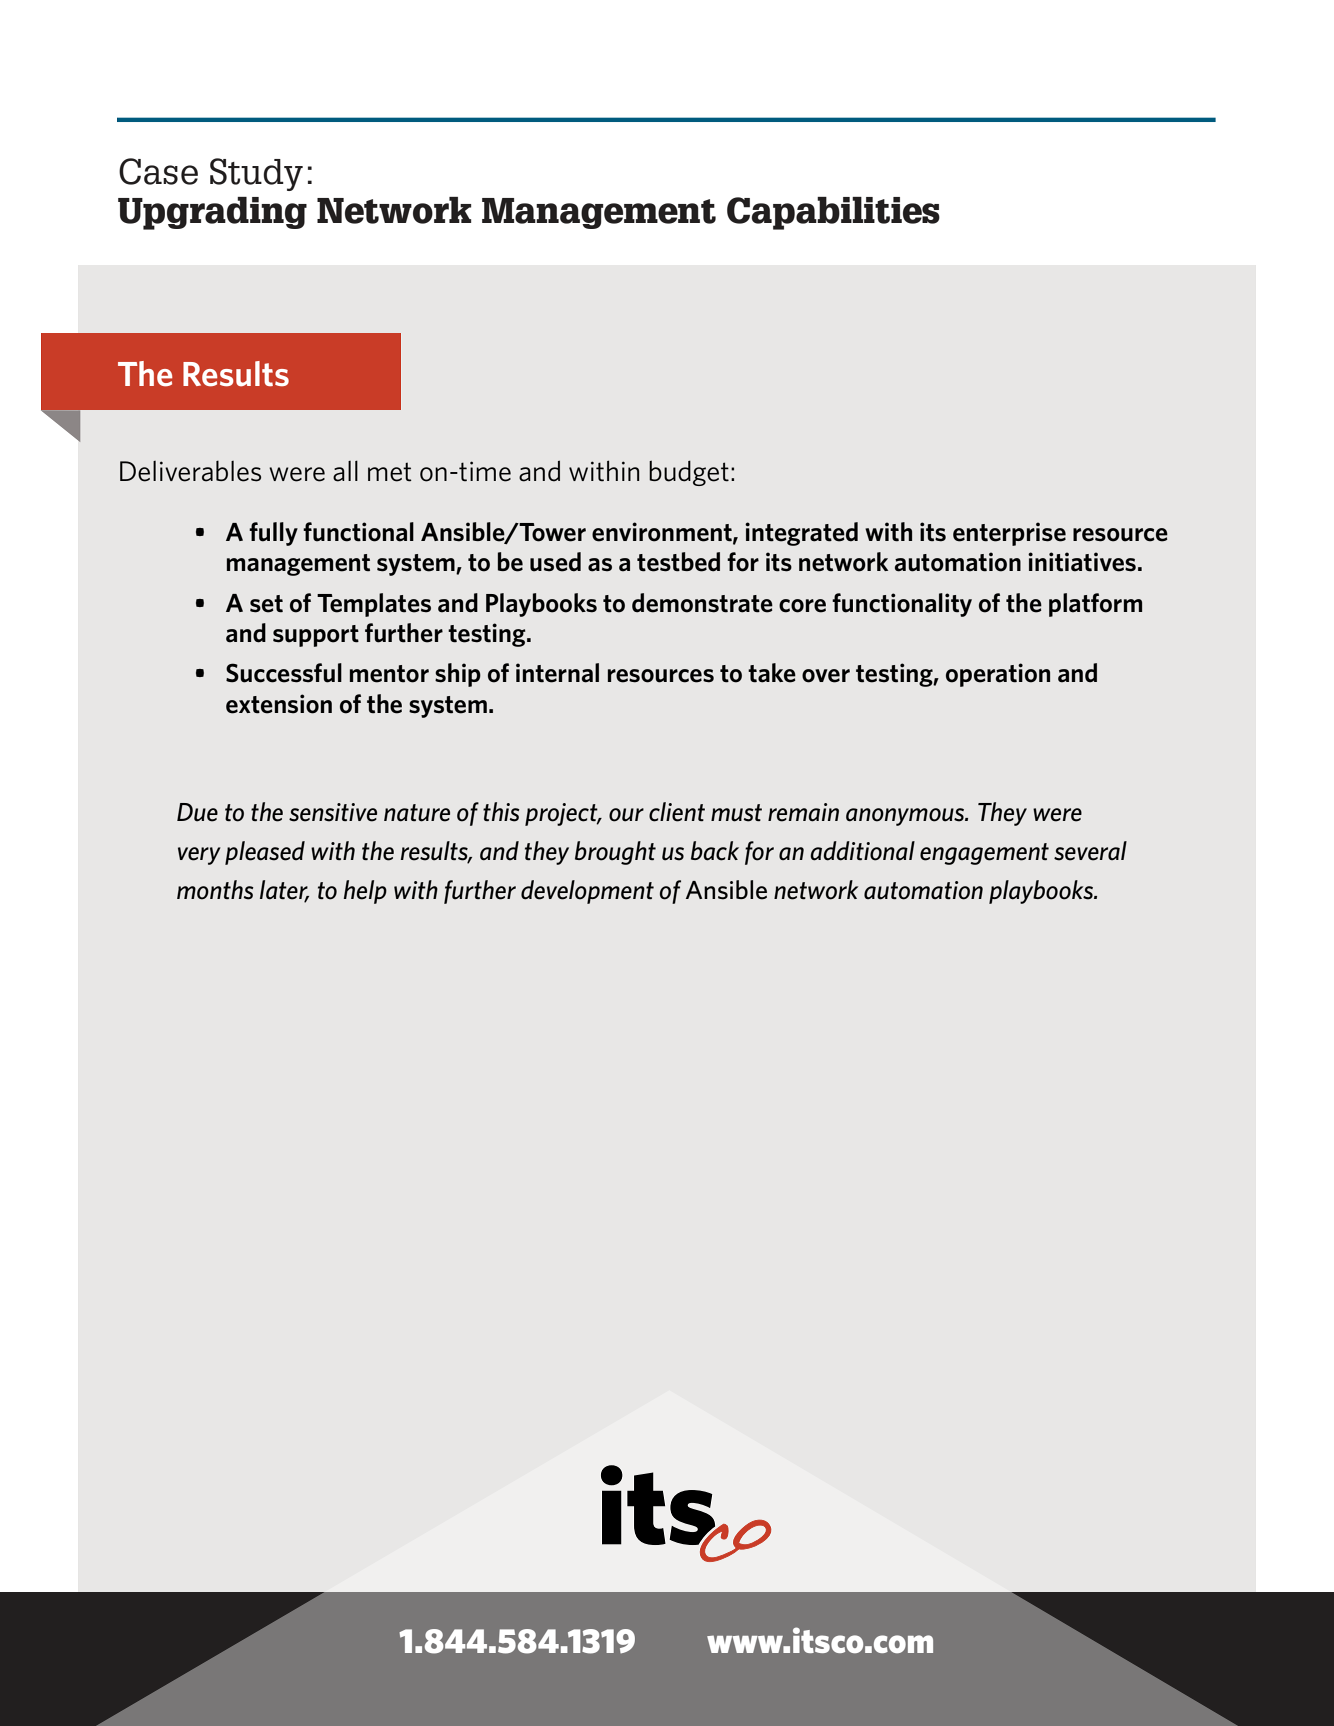  Describe the element at coordinates (689, 473) in the screenshot. I see `budget` at that location.
